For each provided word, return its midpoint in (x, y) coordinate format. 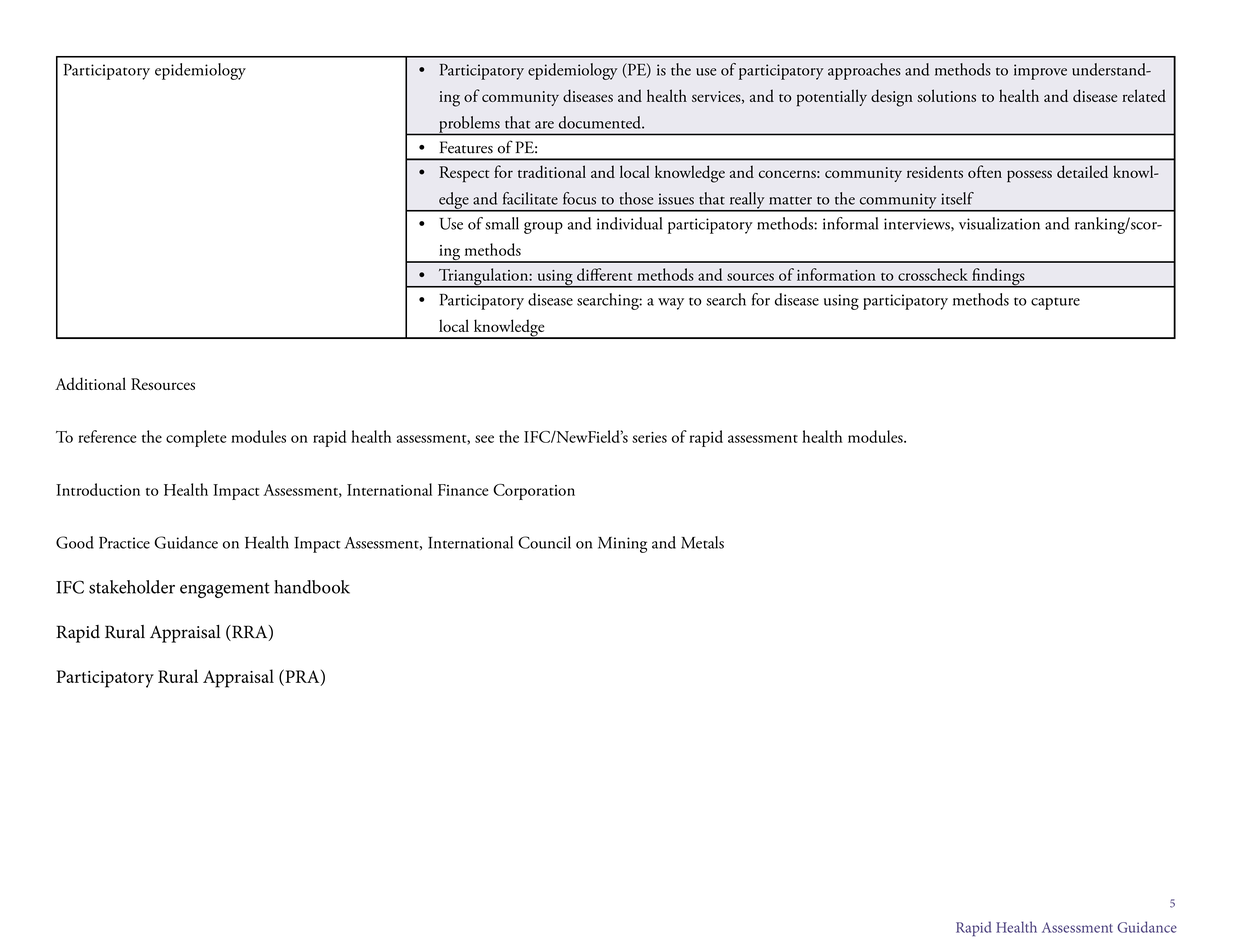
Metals (702, 542)
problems (469, 125)
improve (1040, 72)
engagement (225, 590)
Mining (622, 545)
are (544, 125)
